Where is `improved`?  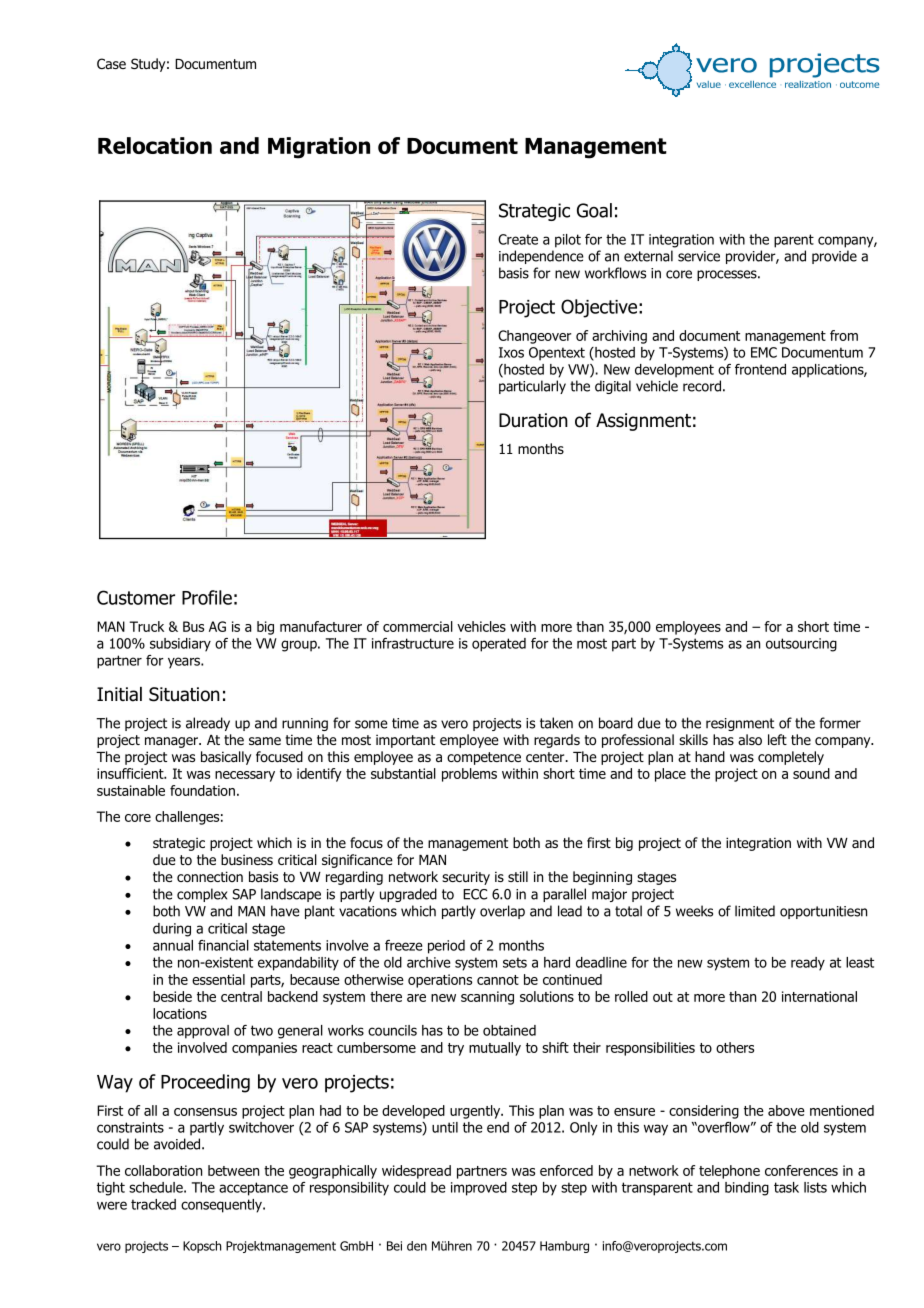 improved is located at coordinates (479, 1189).
